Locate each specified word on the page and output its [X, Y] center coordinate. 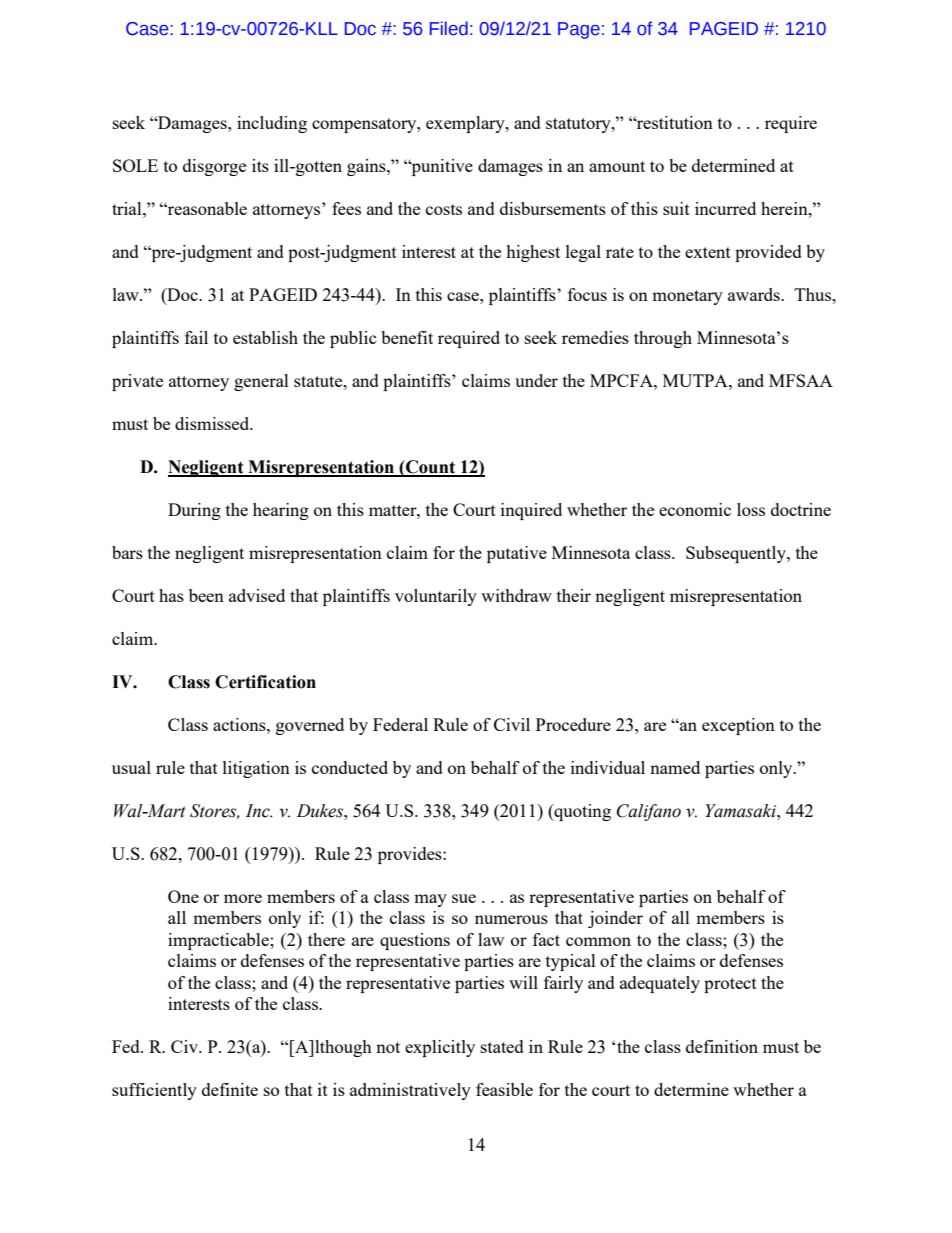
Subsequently [737, 554]
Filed [449, 28]
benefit [407, 337]
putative [517, 554]
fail [196, 337]
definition [722, 1046]
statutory [579, 125]
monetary [687, 297]
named [675, 767]
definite [230, 1089]
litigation [256, 769]
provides [411, 855]
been [206, 595]
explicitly [440, 1048]
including [272, 124]
